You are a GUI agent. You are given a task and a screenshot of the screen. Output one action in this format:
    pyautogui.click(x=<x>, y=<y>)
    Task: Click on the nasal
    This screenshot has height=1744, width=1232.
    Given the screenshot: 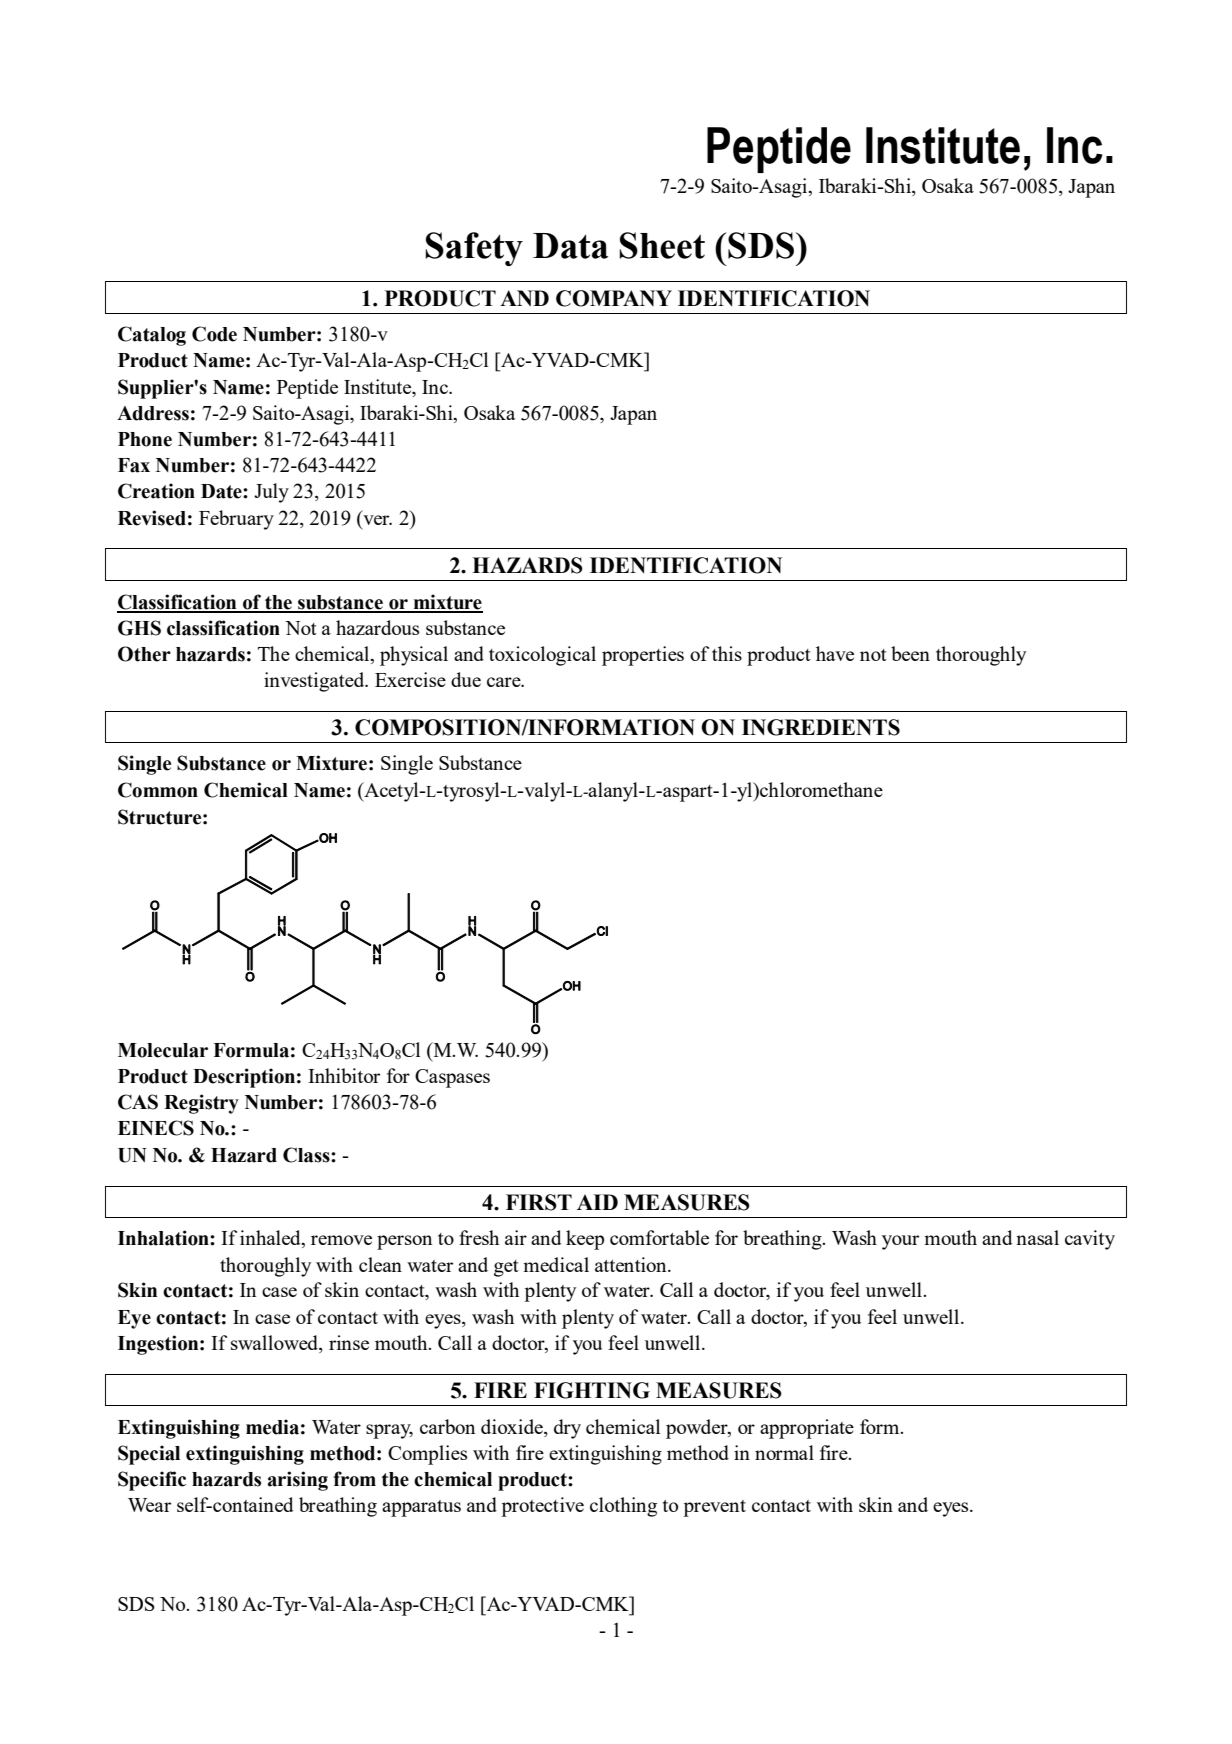 What is the action you would take?
    pyautogui.click(x=1037, y=1237)
